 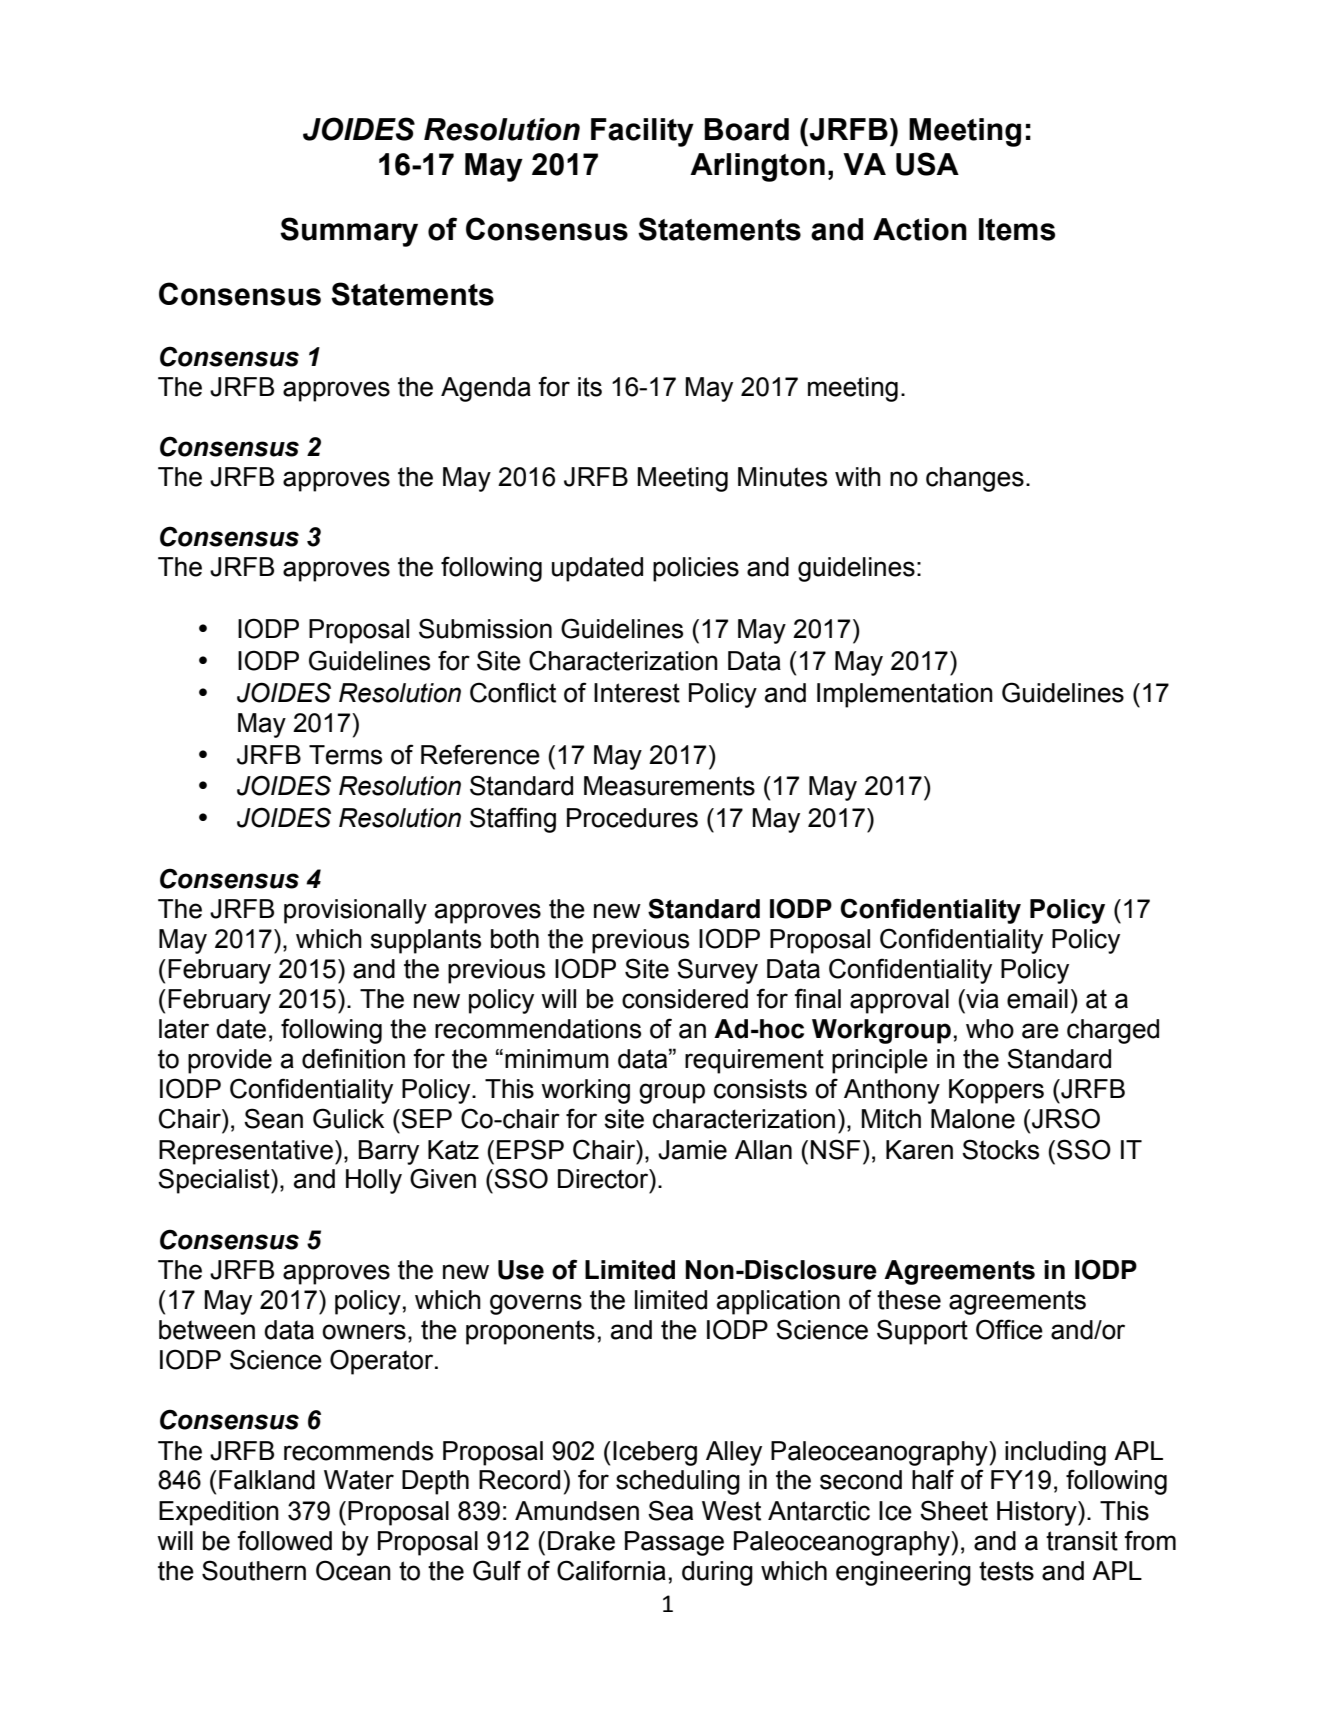 I want to click on Summary, so click(x=349, y=232).
